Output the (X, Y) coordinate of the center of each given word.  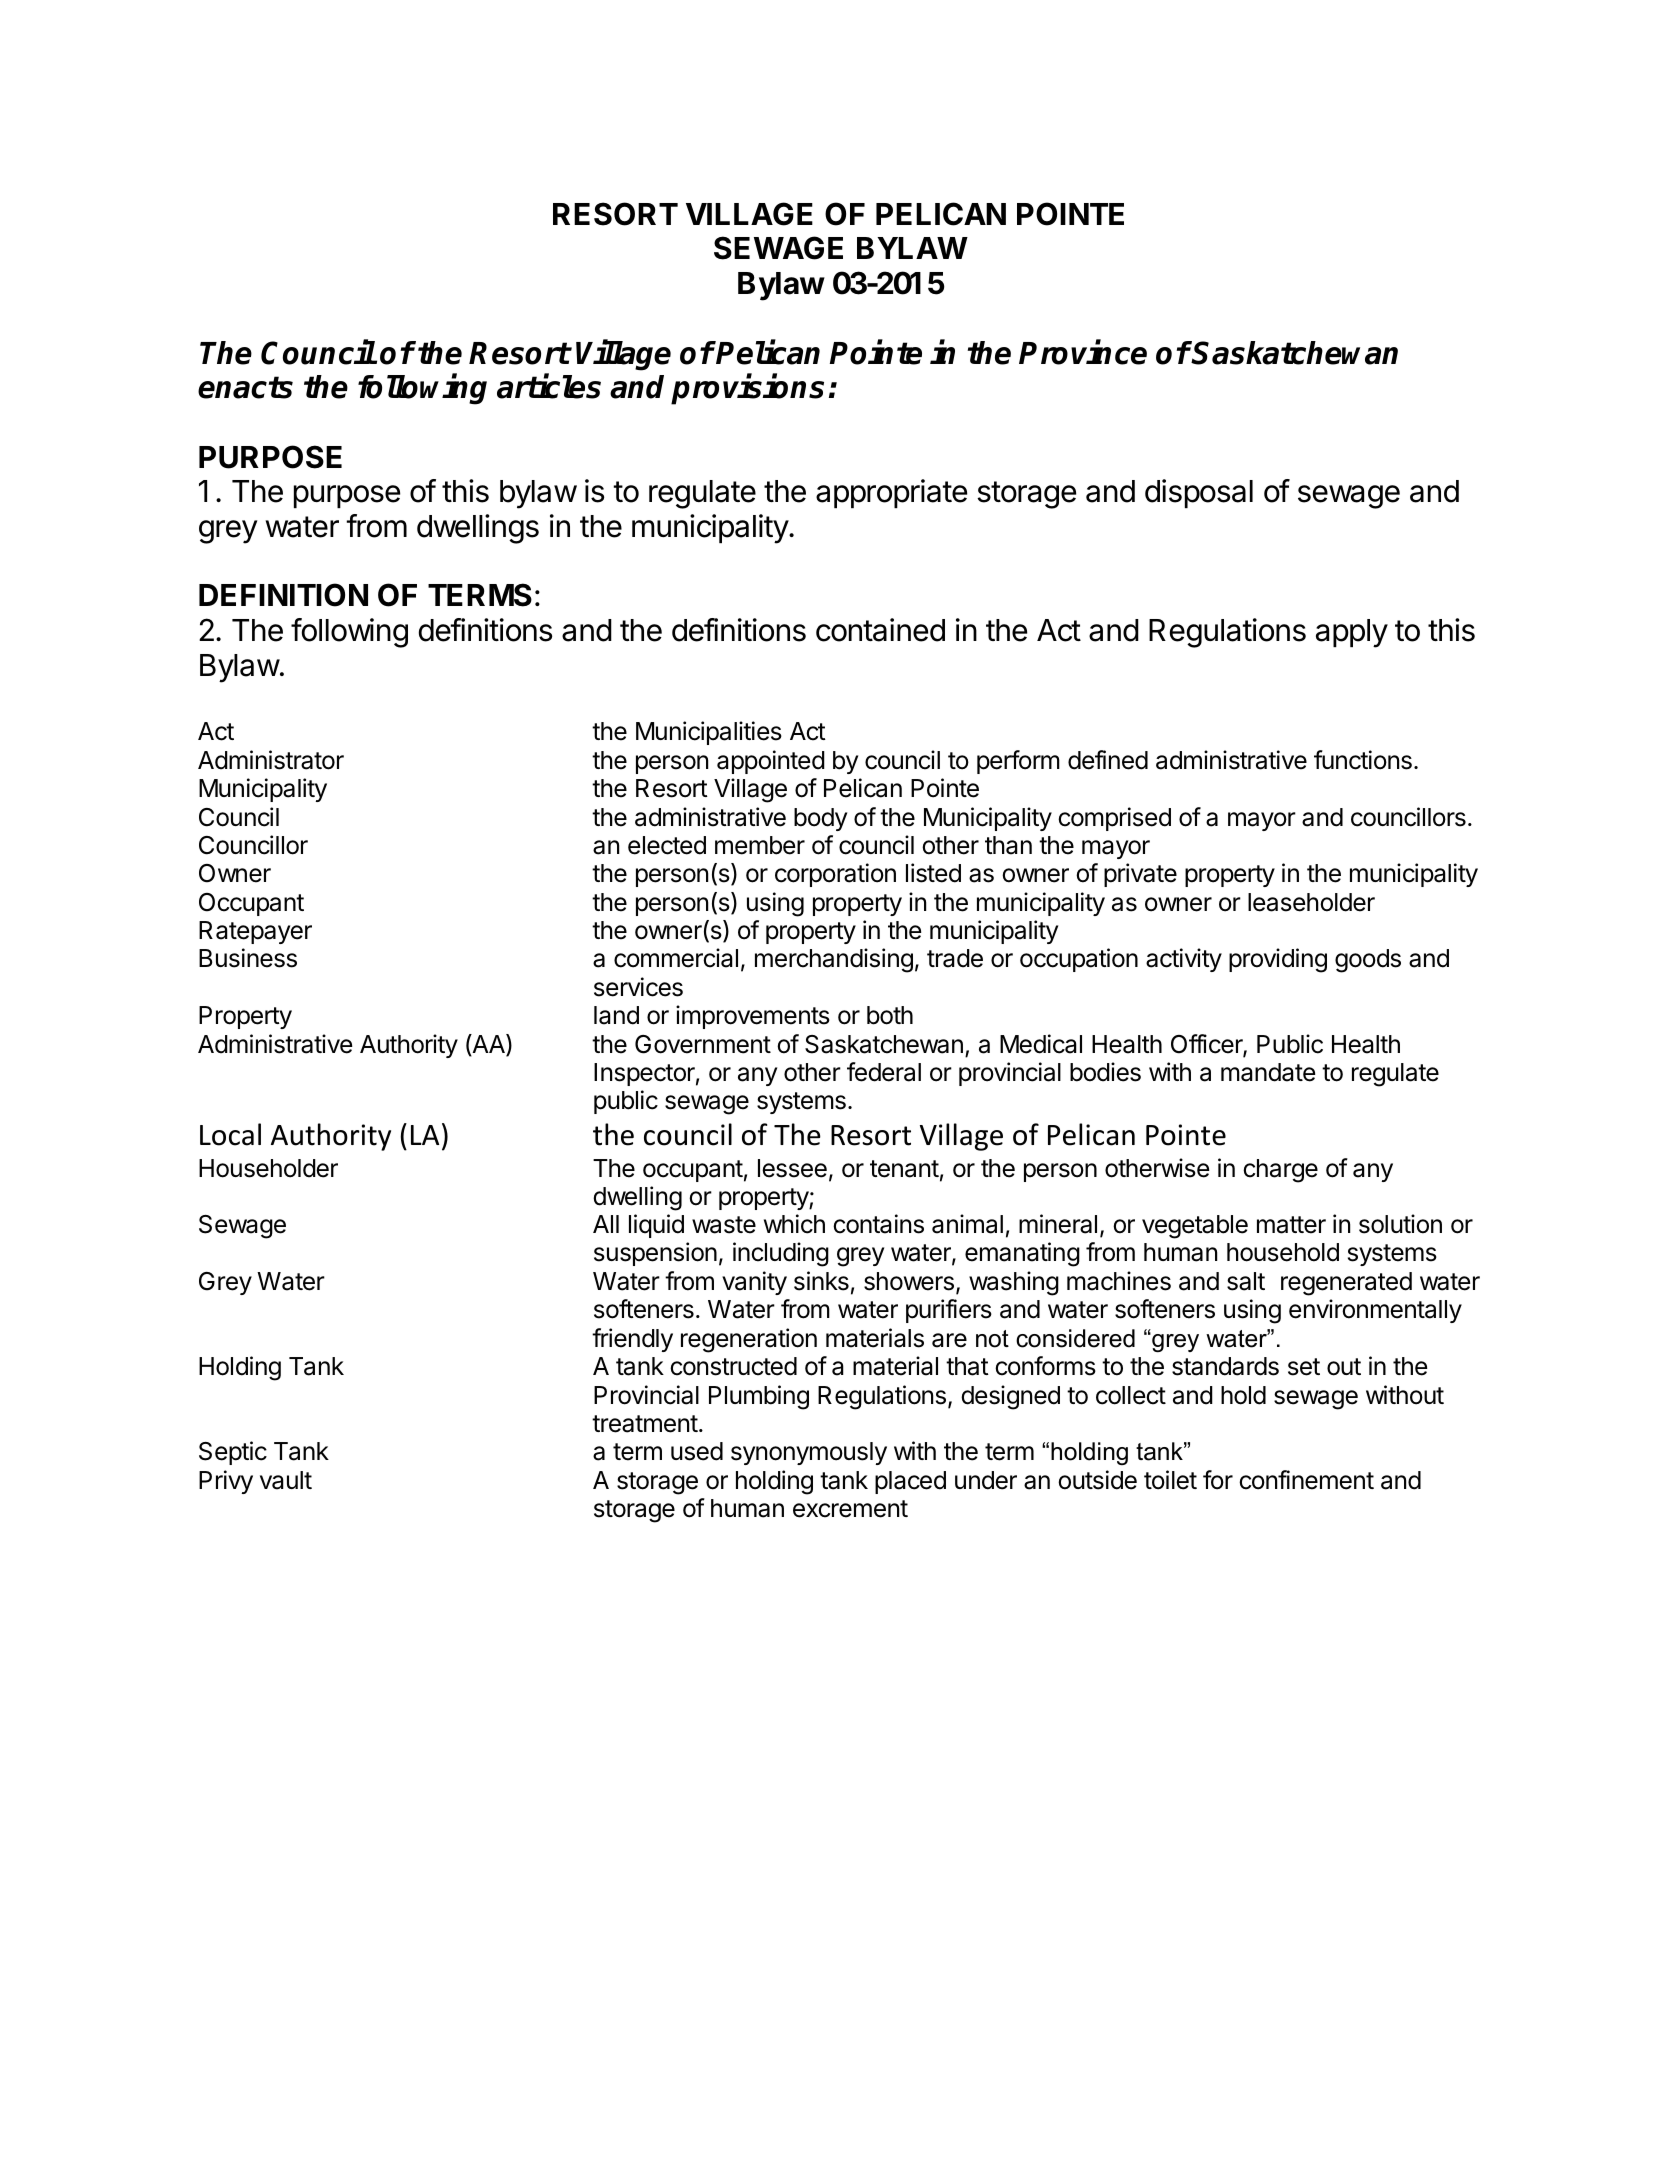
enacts (245, 387)
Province (1083, 352)
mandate (1268, 1072)
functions (1363, 760)
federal (884, 1072)
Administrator (271, 760)
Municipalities (709, 733)
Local (230, 1134)
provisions (747, 389)
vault (286, 1480)
